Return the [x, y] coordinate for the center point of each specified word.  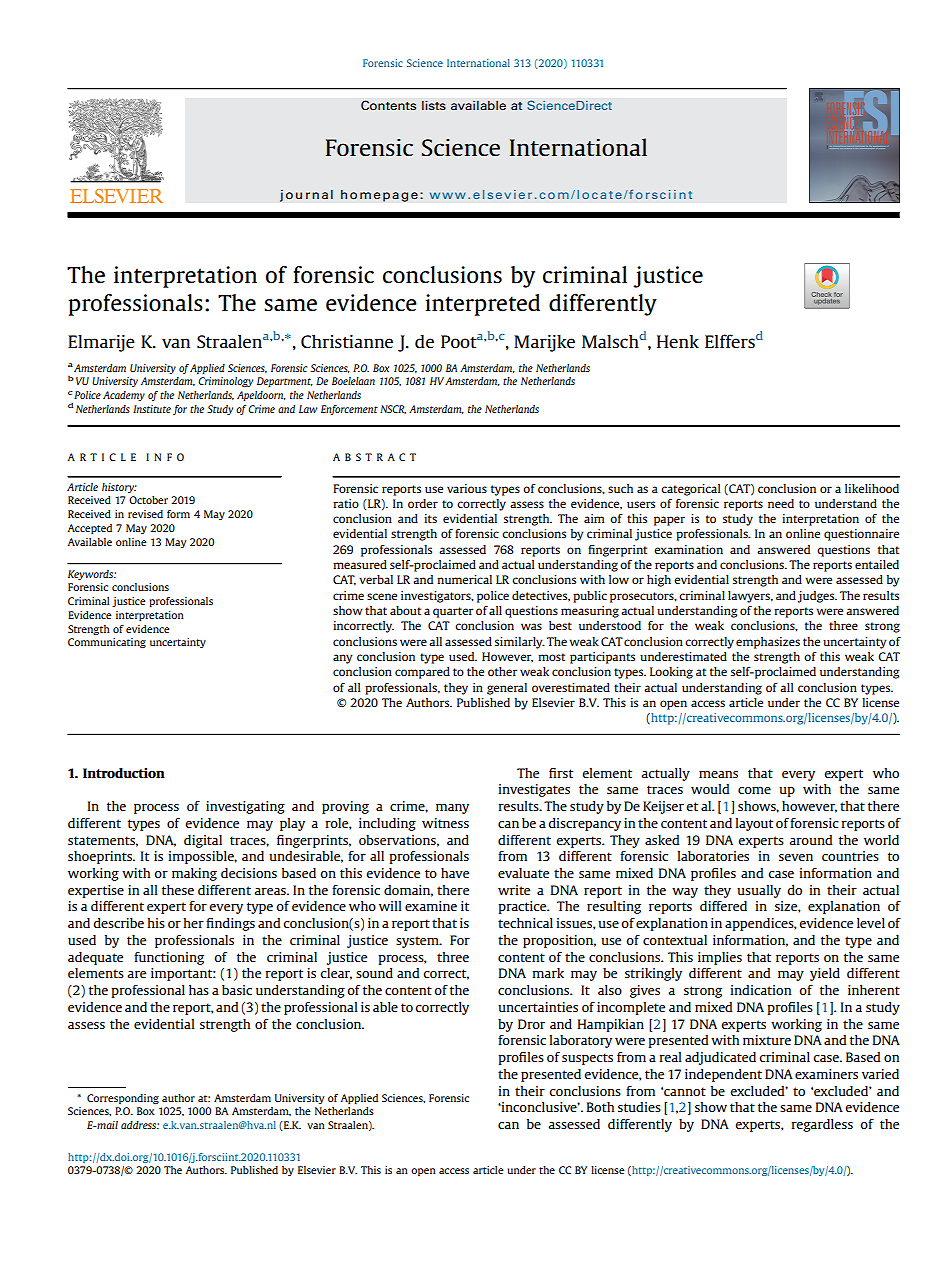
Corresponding [123, 1099]
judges [817, 597]
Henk [678, 341]
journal [306, 195]
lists [434, 105]
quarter [453, 612]
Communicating [107, 643]
